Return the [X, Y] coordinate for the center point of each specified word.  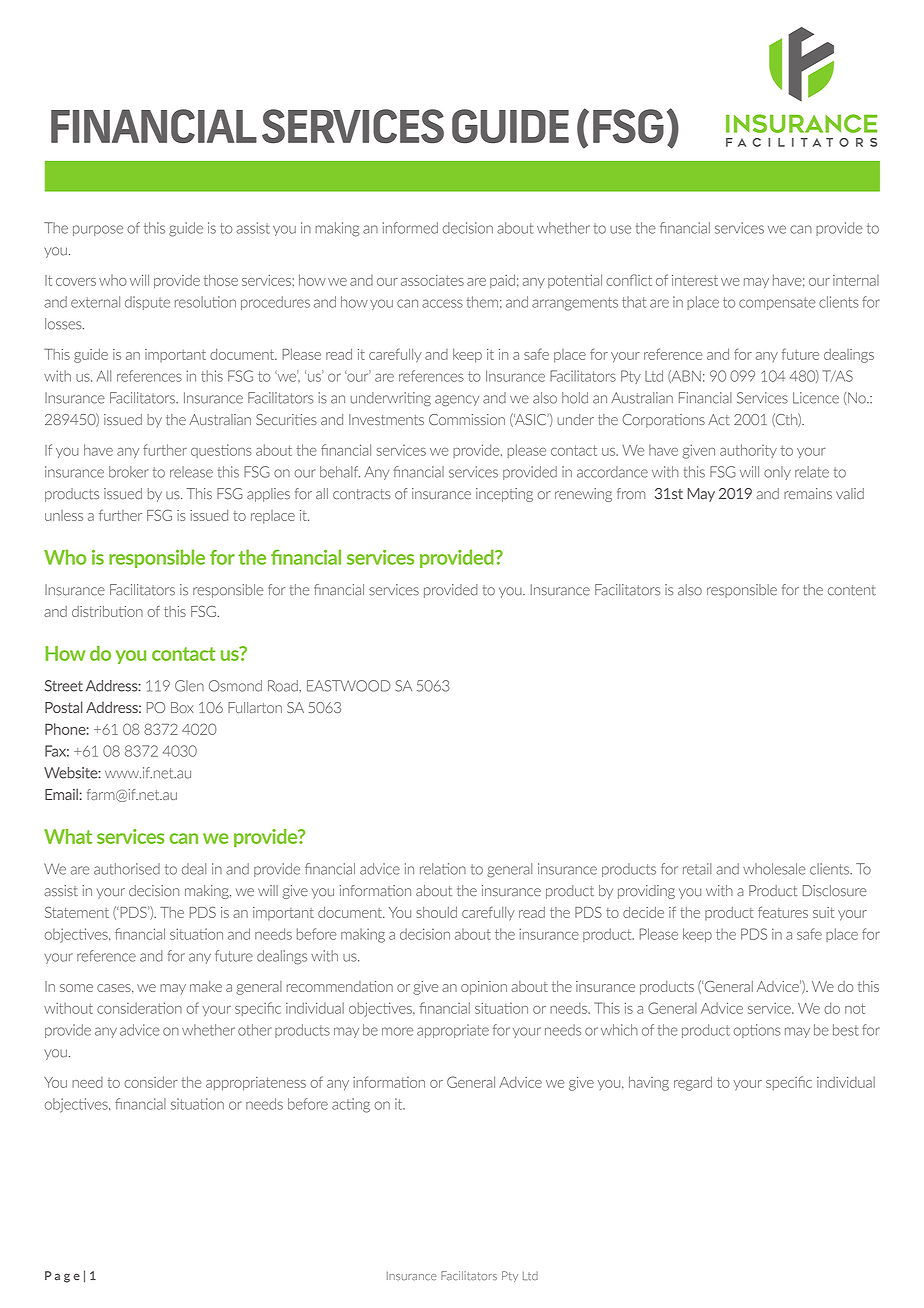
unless [64, 515]
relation [443, 869]
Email [61, 794]
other [255, 1030]
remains [808, 494]
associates [432, 280]
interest [695, 280]
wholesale [774, 869]
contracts [361, 494]
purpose [98, 230]
